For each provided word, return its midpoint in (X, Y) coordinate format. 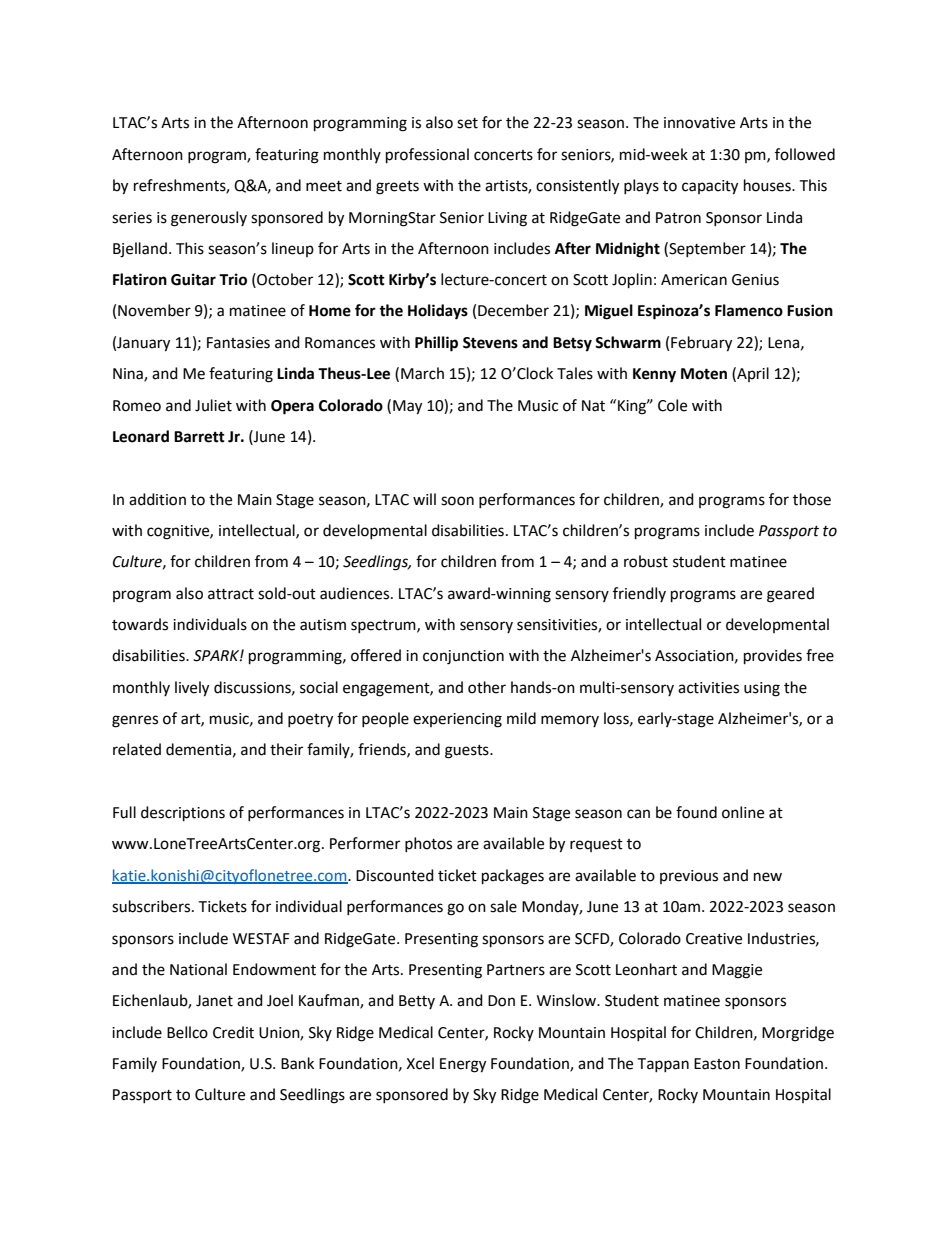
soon (457, 501)
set (467, 123)
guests (468, 752)
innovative (699, 123)
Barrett (199, 437)
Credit (233, 1032)
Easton (717, 1064)
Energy (463, 1065)
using (762, 689)
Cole (672, 405)
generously (209, 219)
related (137, 749)
